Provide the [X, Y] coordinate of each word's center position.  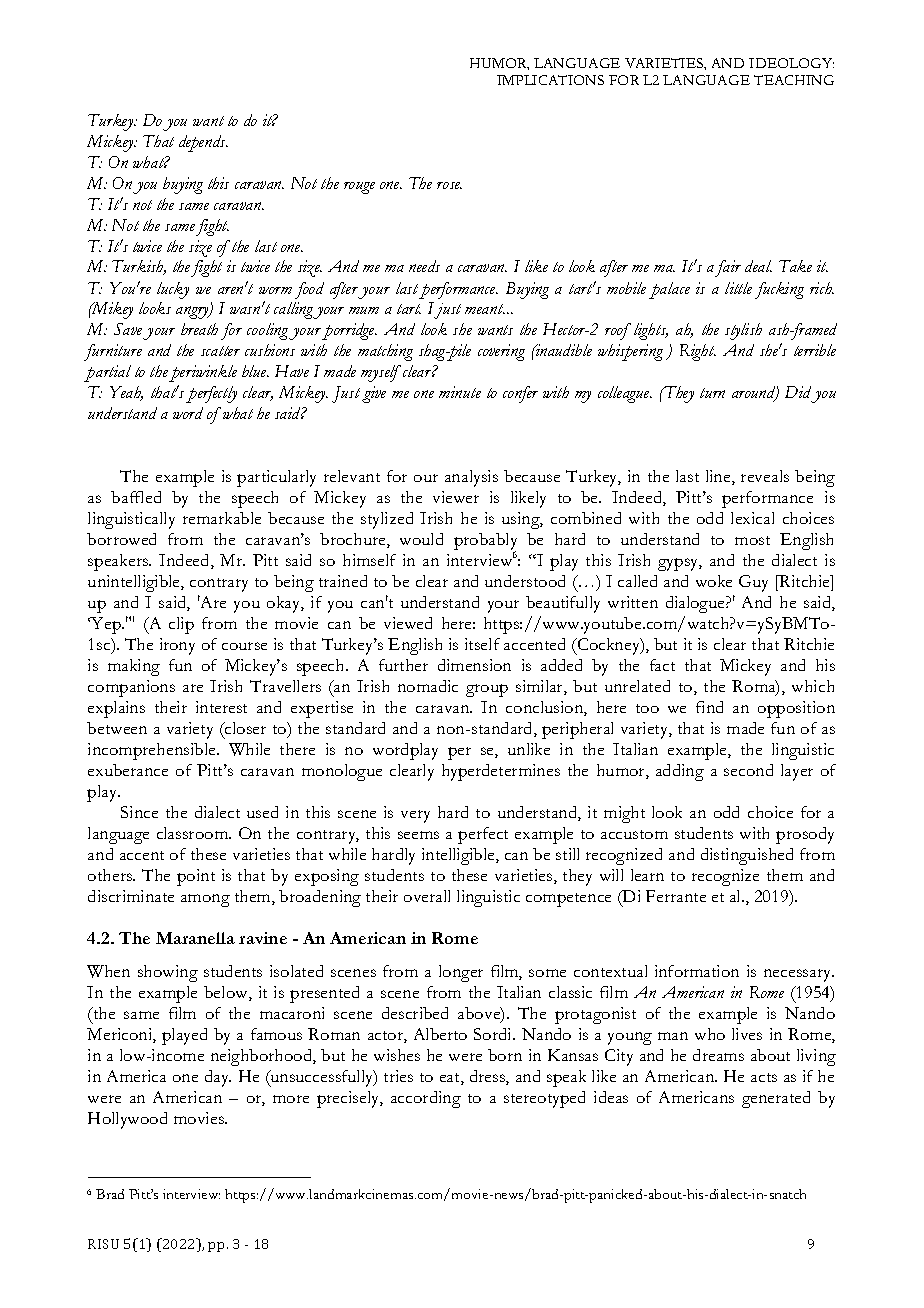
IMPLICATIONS [550, 80]
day [218, 1078]
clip [181, 625]
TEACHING [794, 80]
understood [525, 581]
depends [203, 143]
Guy [753, 583]
